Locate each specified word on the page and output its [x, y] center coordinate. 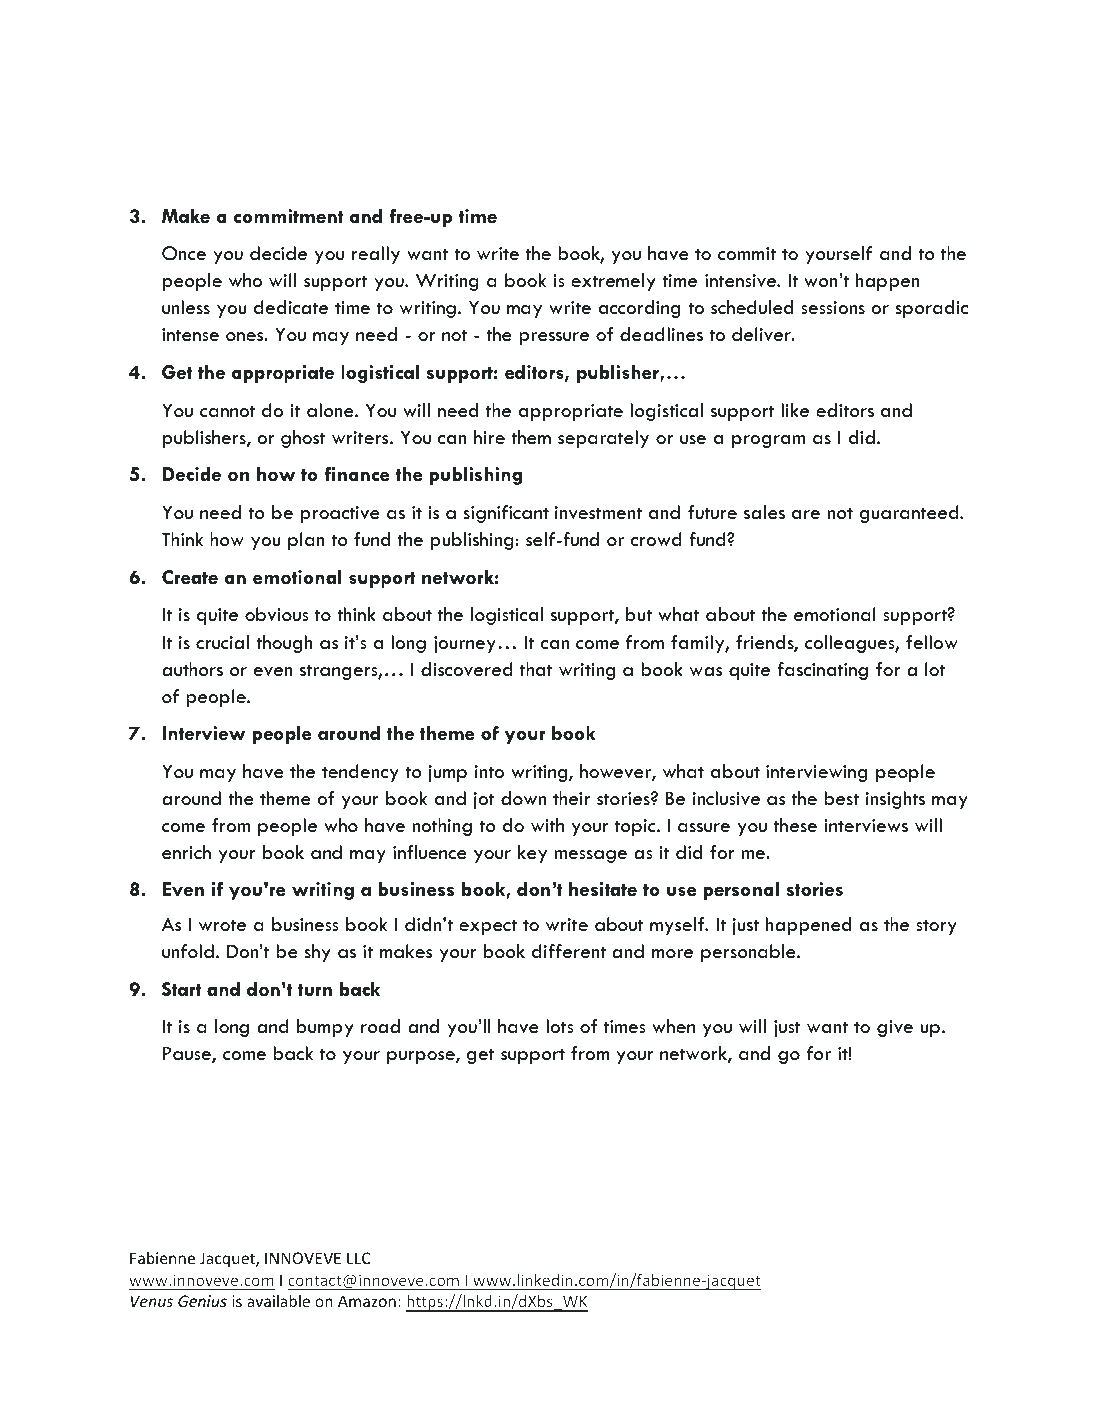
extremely [613, 282]
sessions [833, 308]
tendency [360, 773]
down [523, 798]
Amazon [367, 1301]
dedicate [291, 307]
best [841, 798]
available [278, 1301]
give [895, 1028]
